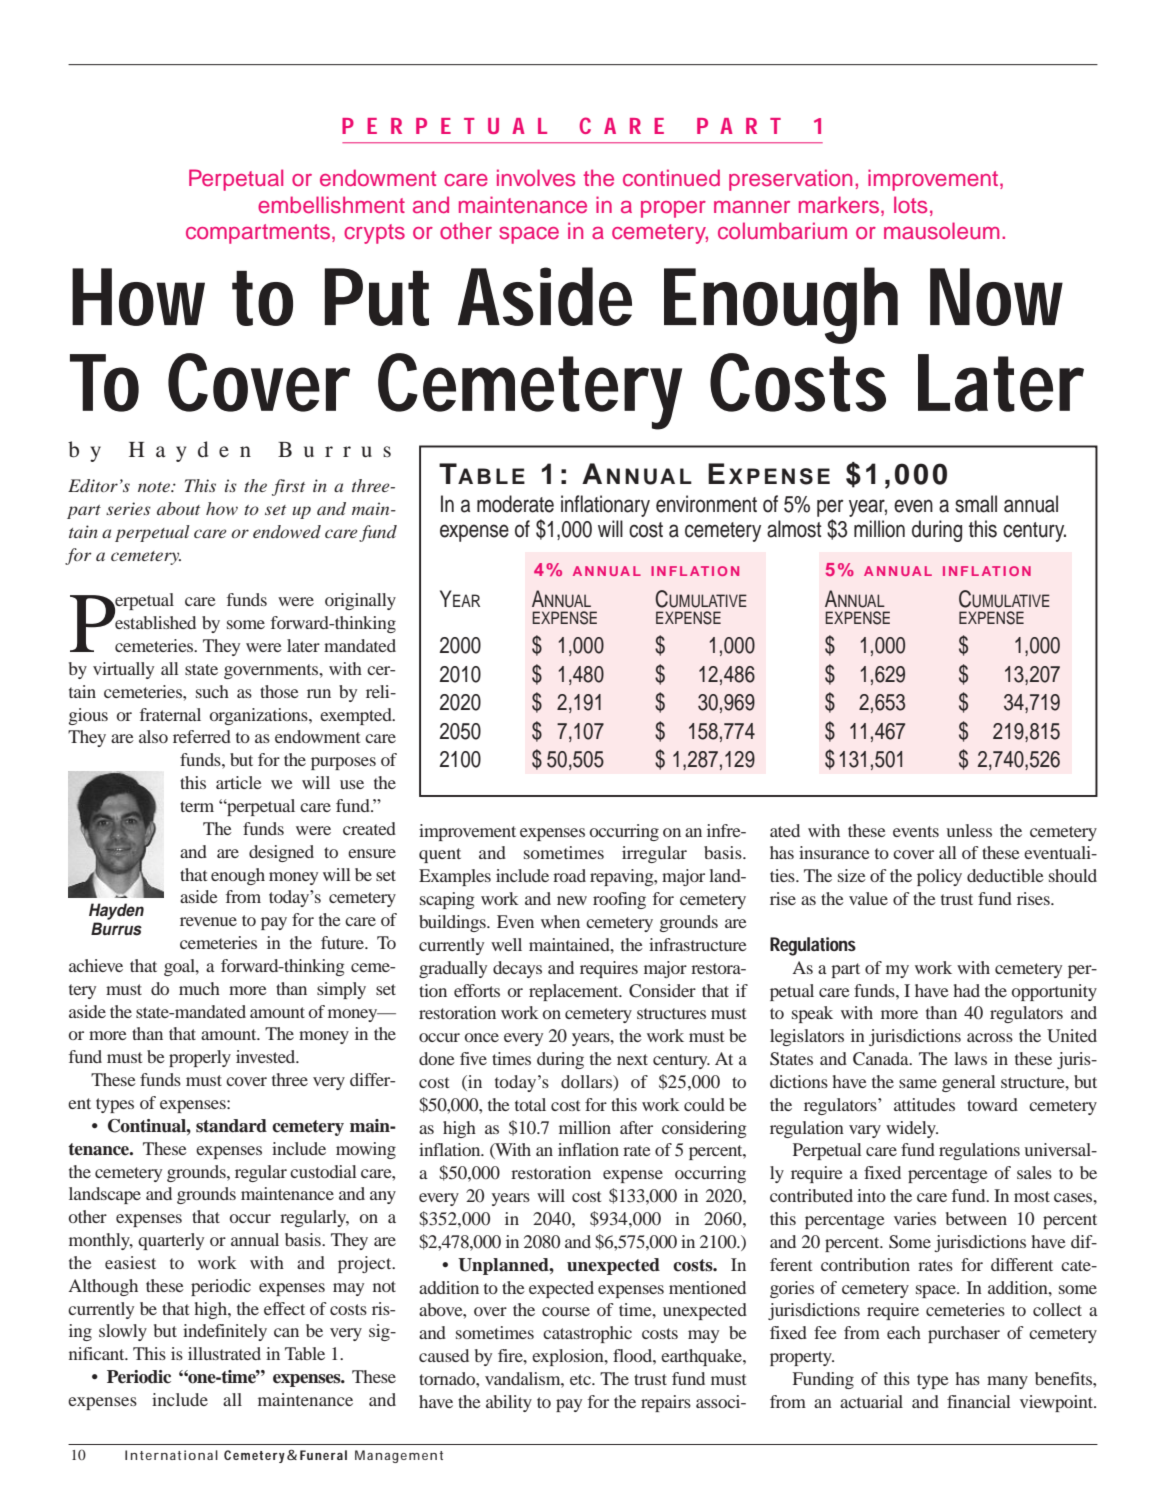 Image resolution: width=1166 pixels, height=1508 pixels. I want to click on embellishment, so click(331, 205).
